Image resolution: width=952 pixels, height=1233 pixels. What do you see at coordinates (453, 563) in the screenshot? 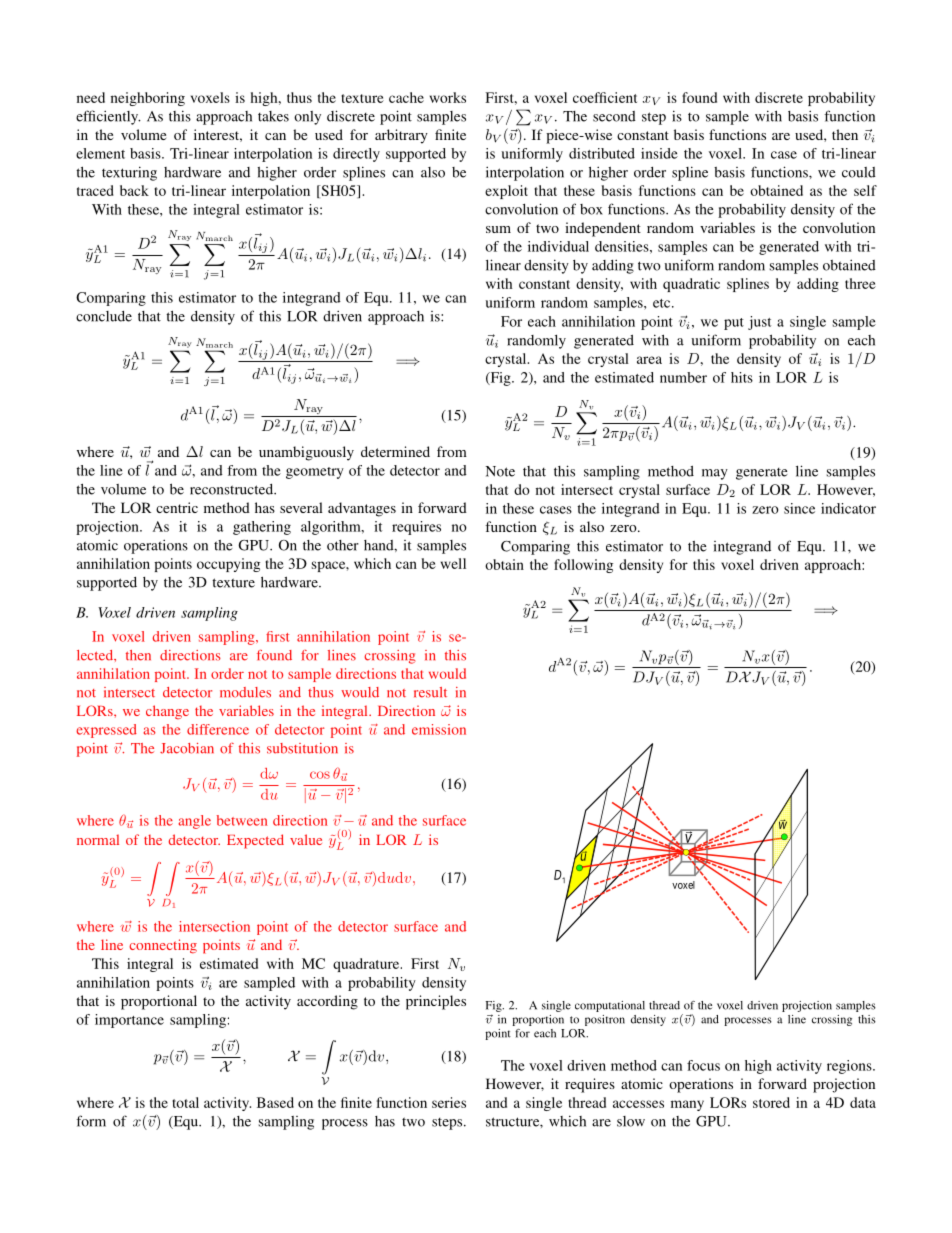
I see `well` at bounding box center [453, 563].
